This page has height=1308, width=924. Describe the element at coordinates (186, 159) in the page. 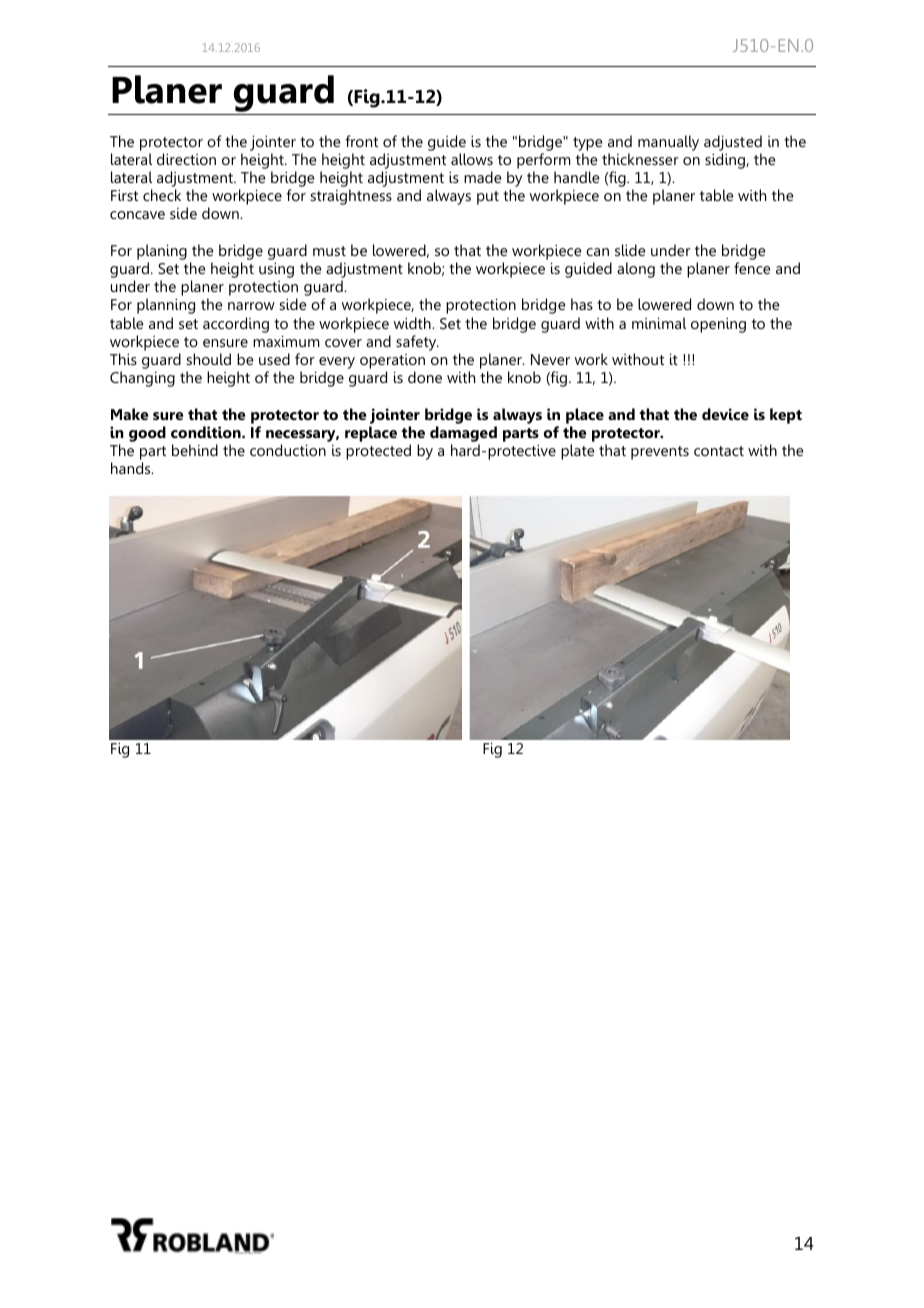

I see `direction` at that location.
